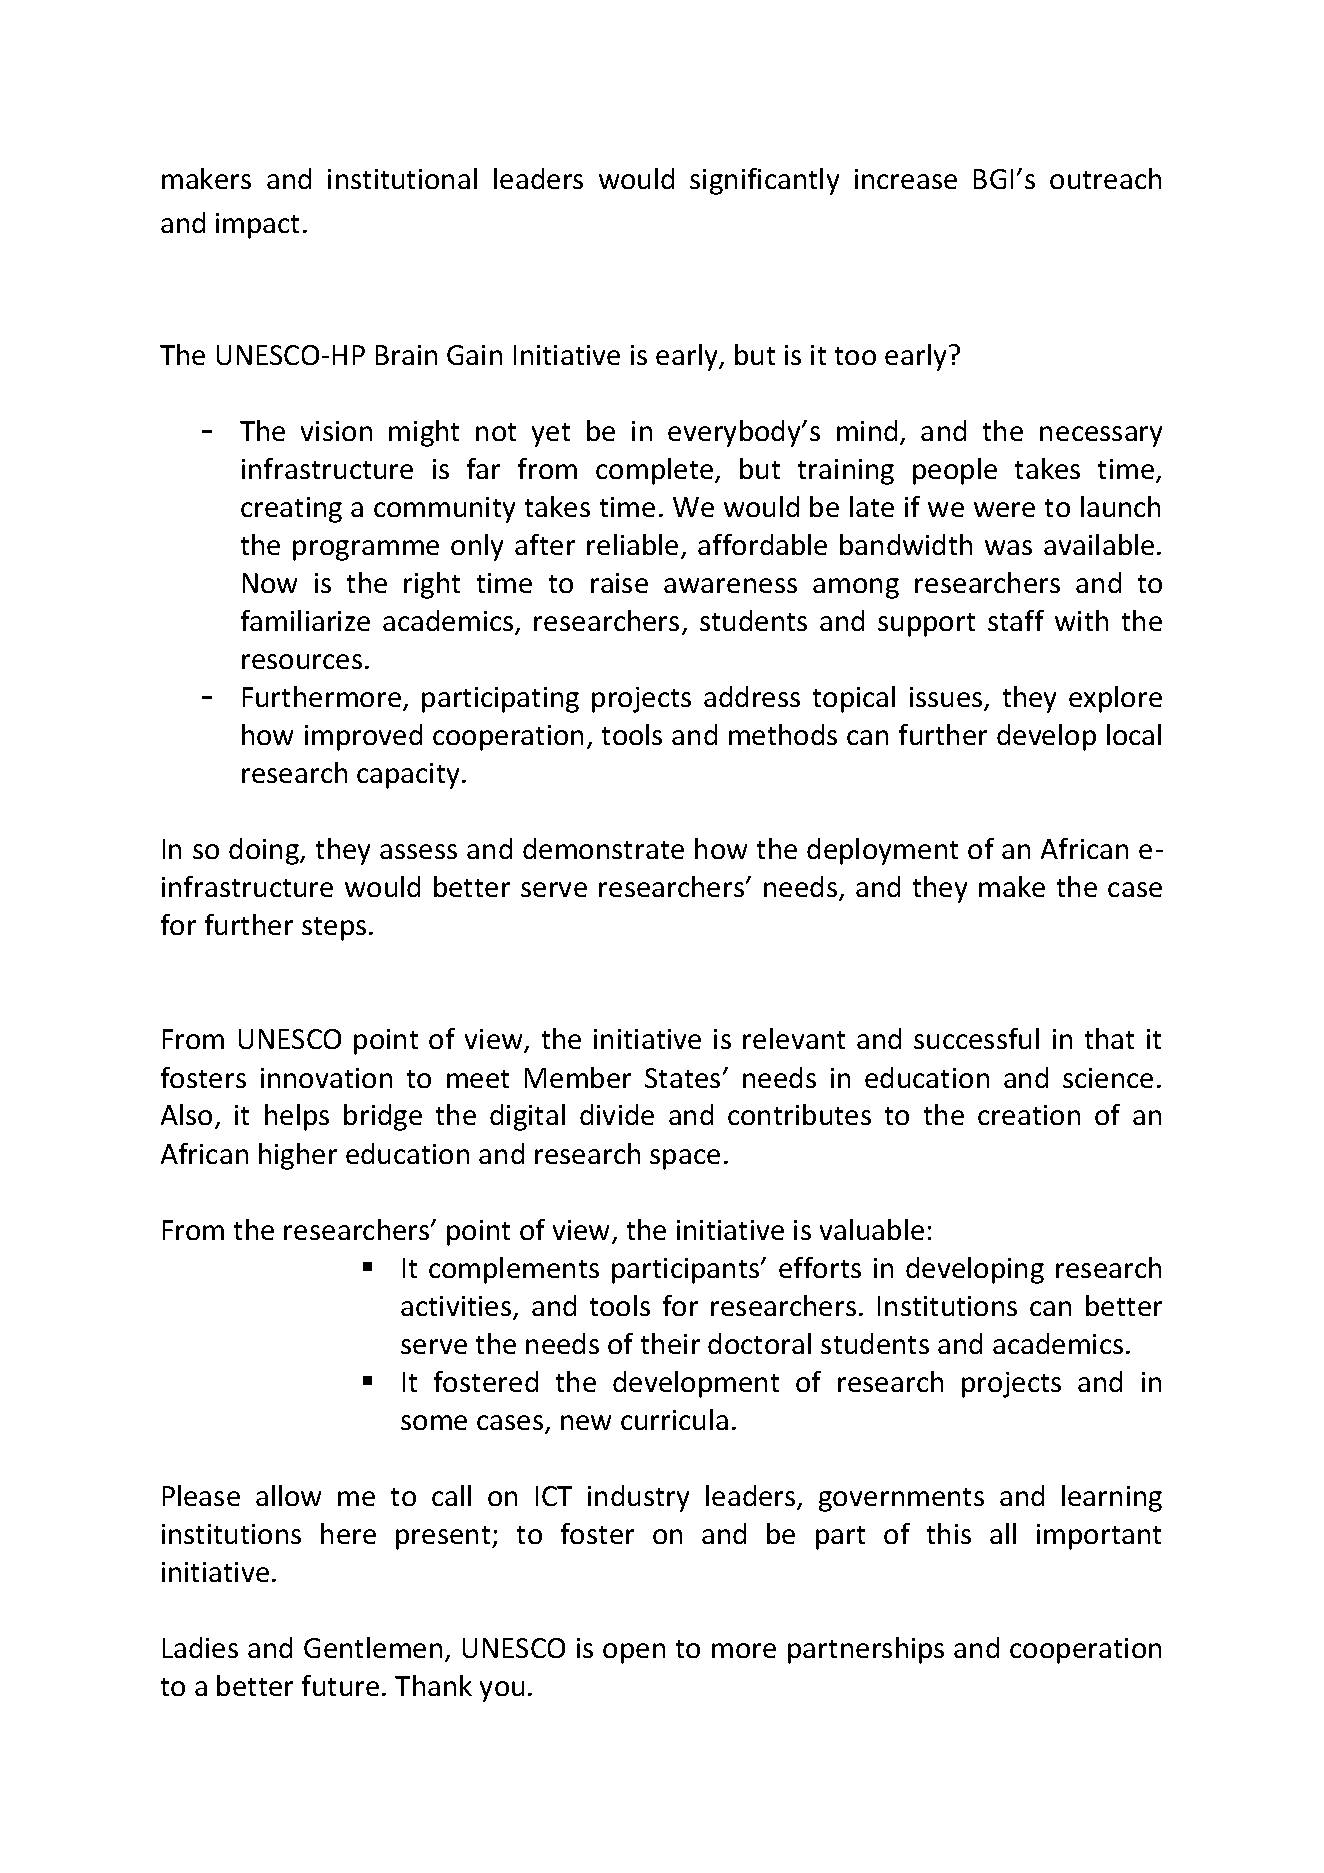 This screenshot has height=1873, width=1324. What do you see at coordinates (340, 1685) in the screenshot?
I see `future` at bounding box center [340, 1685].
